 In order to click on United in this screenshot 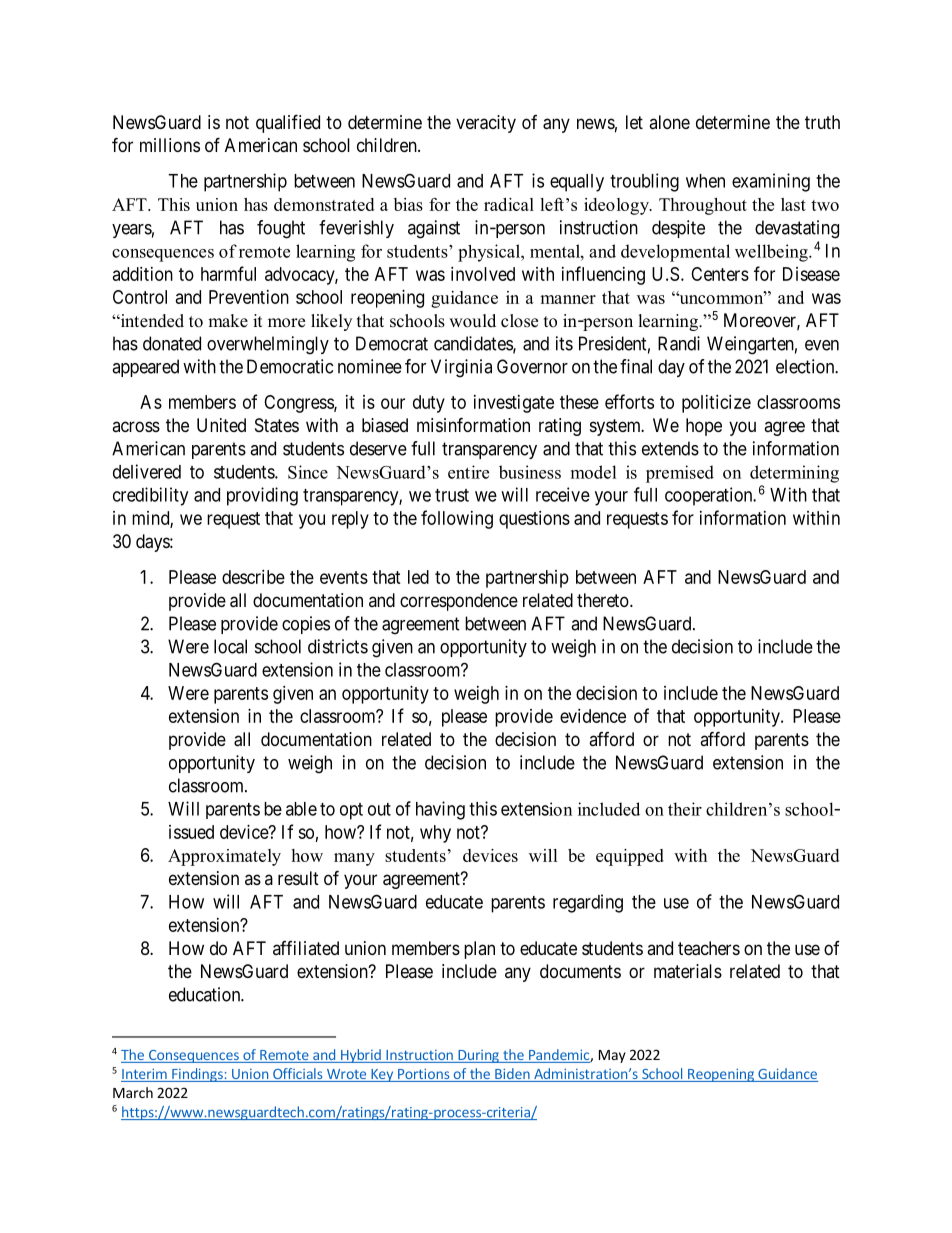, I will do `click(221, 425)`.
